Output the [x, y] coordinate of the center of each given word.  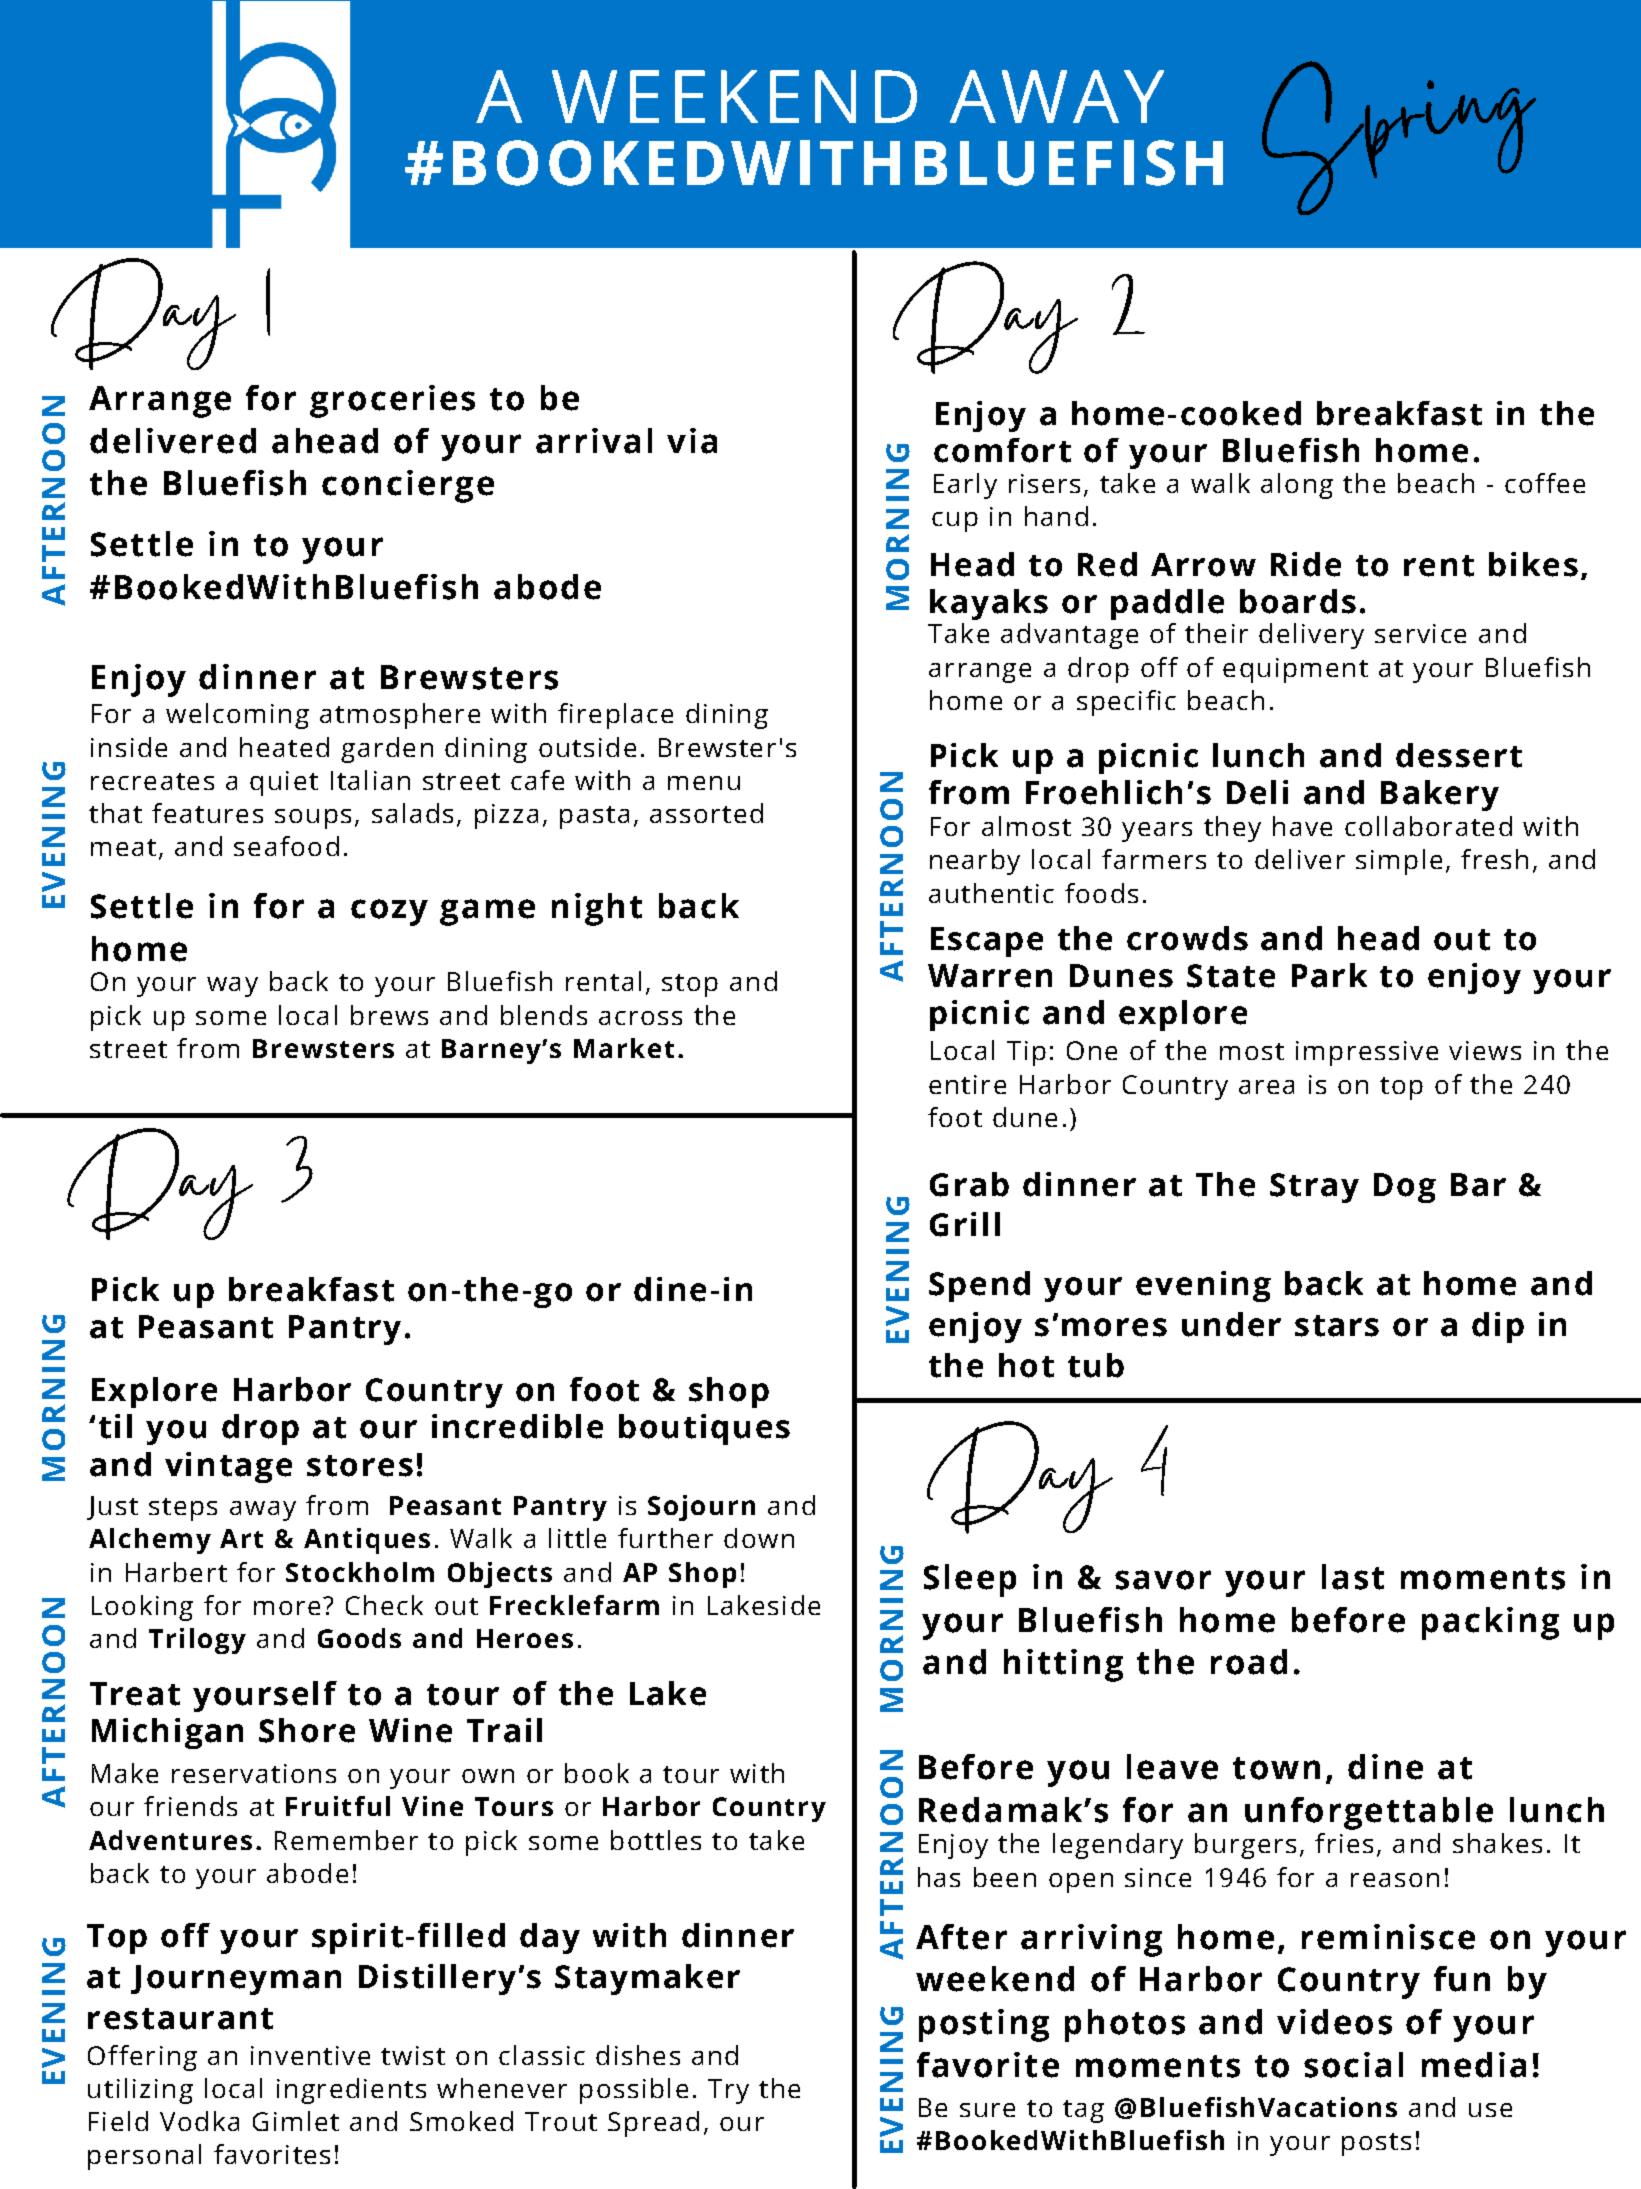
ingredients [351, 2091]
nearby [975, 862]
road [1249, 1662]
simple [1399, 862]
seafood [286, 846]
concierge [408, 486]
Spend [979, 1286]
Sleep [970, 1580]
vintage [228, 1467]
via [692, 441]
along [1297, 486]
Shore [307, 1730]
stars [1337, 1326]
